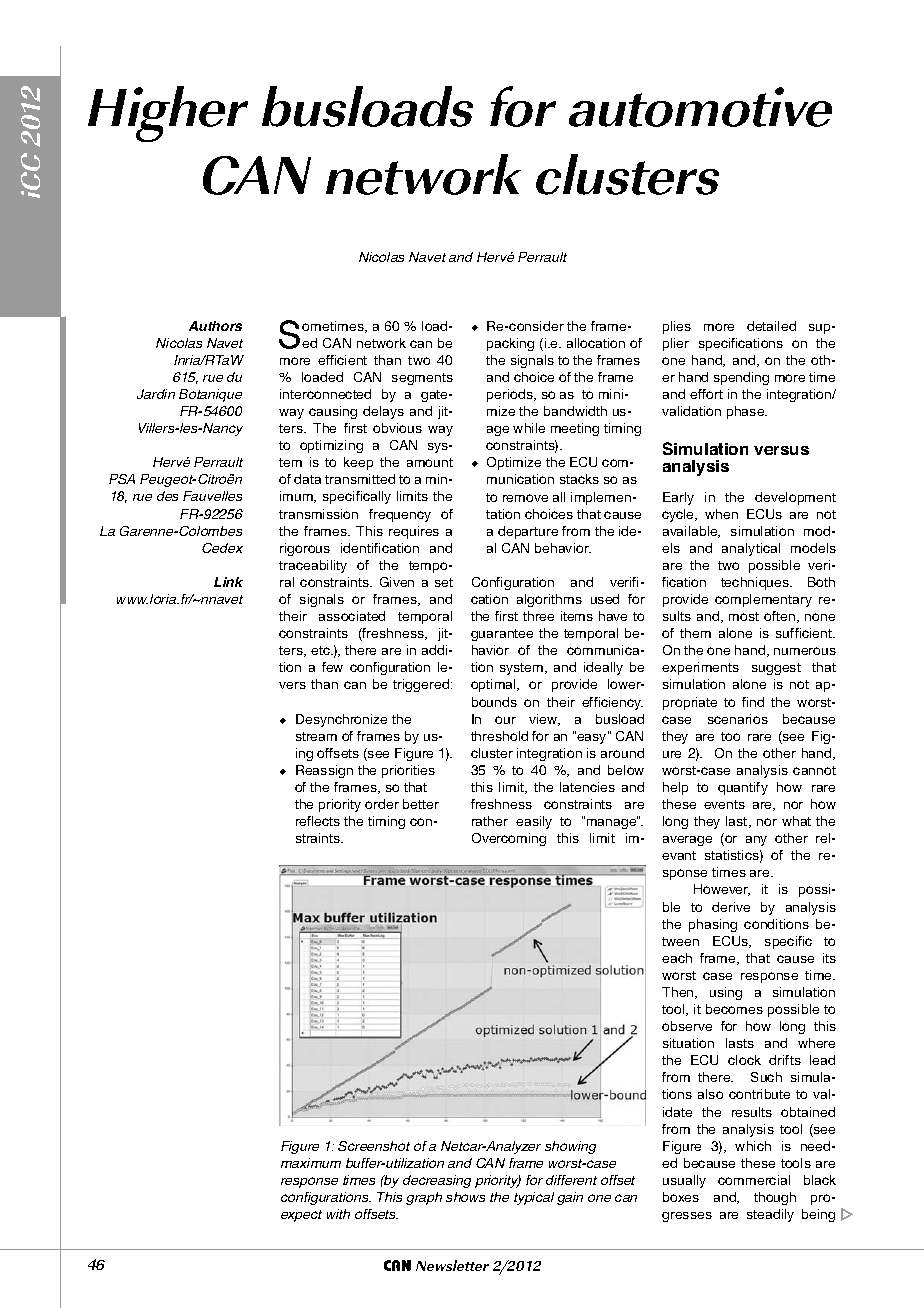 The image size is (924, 1308). I want to click on PSA, so click(122, 479).
